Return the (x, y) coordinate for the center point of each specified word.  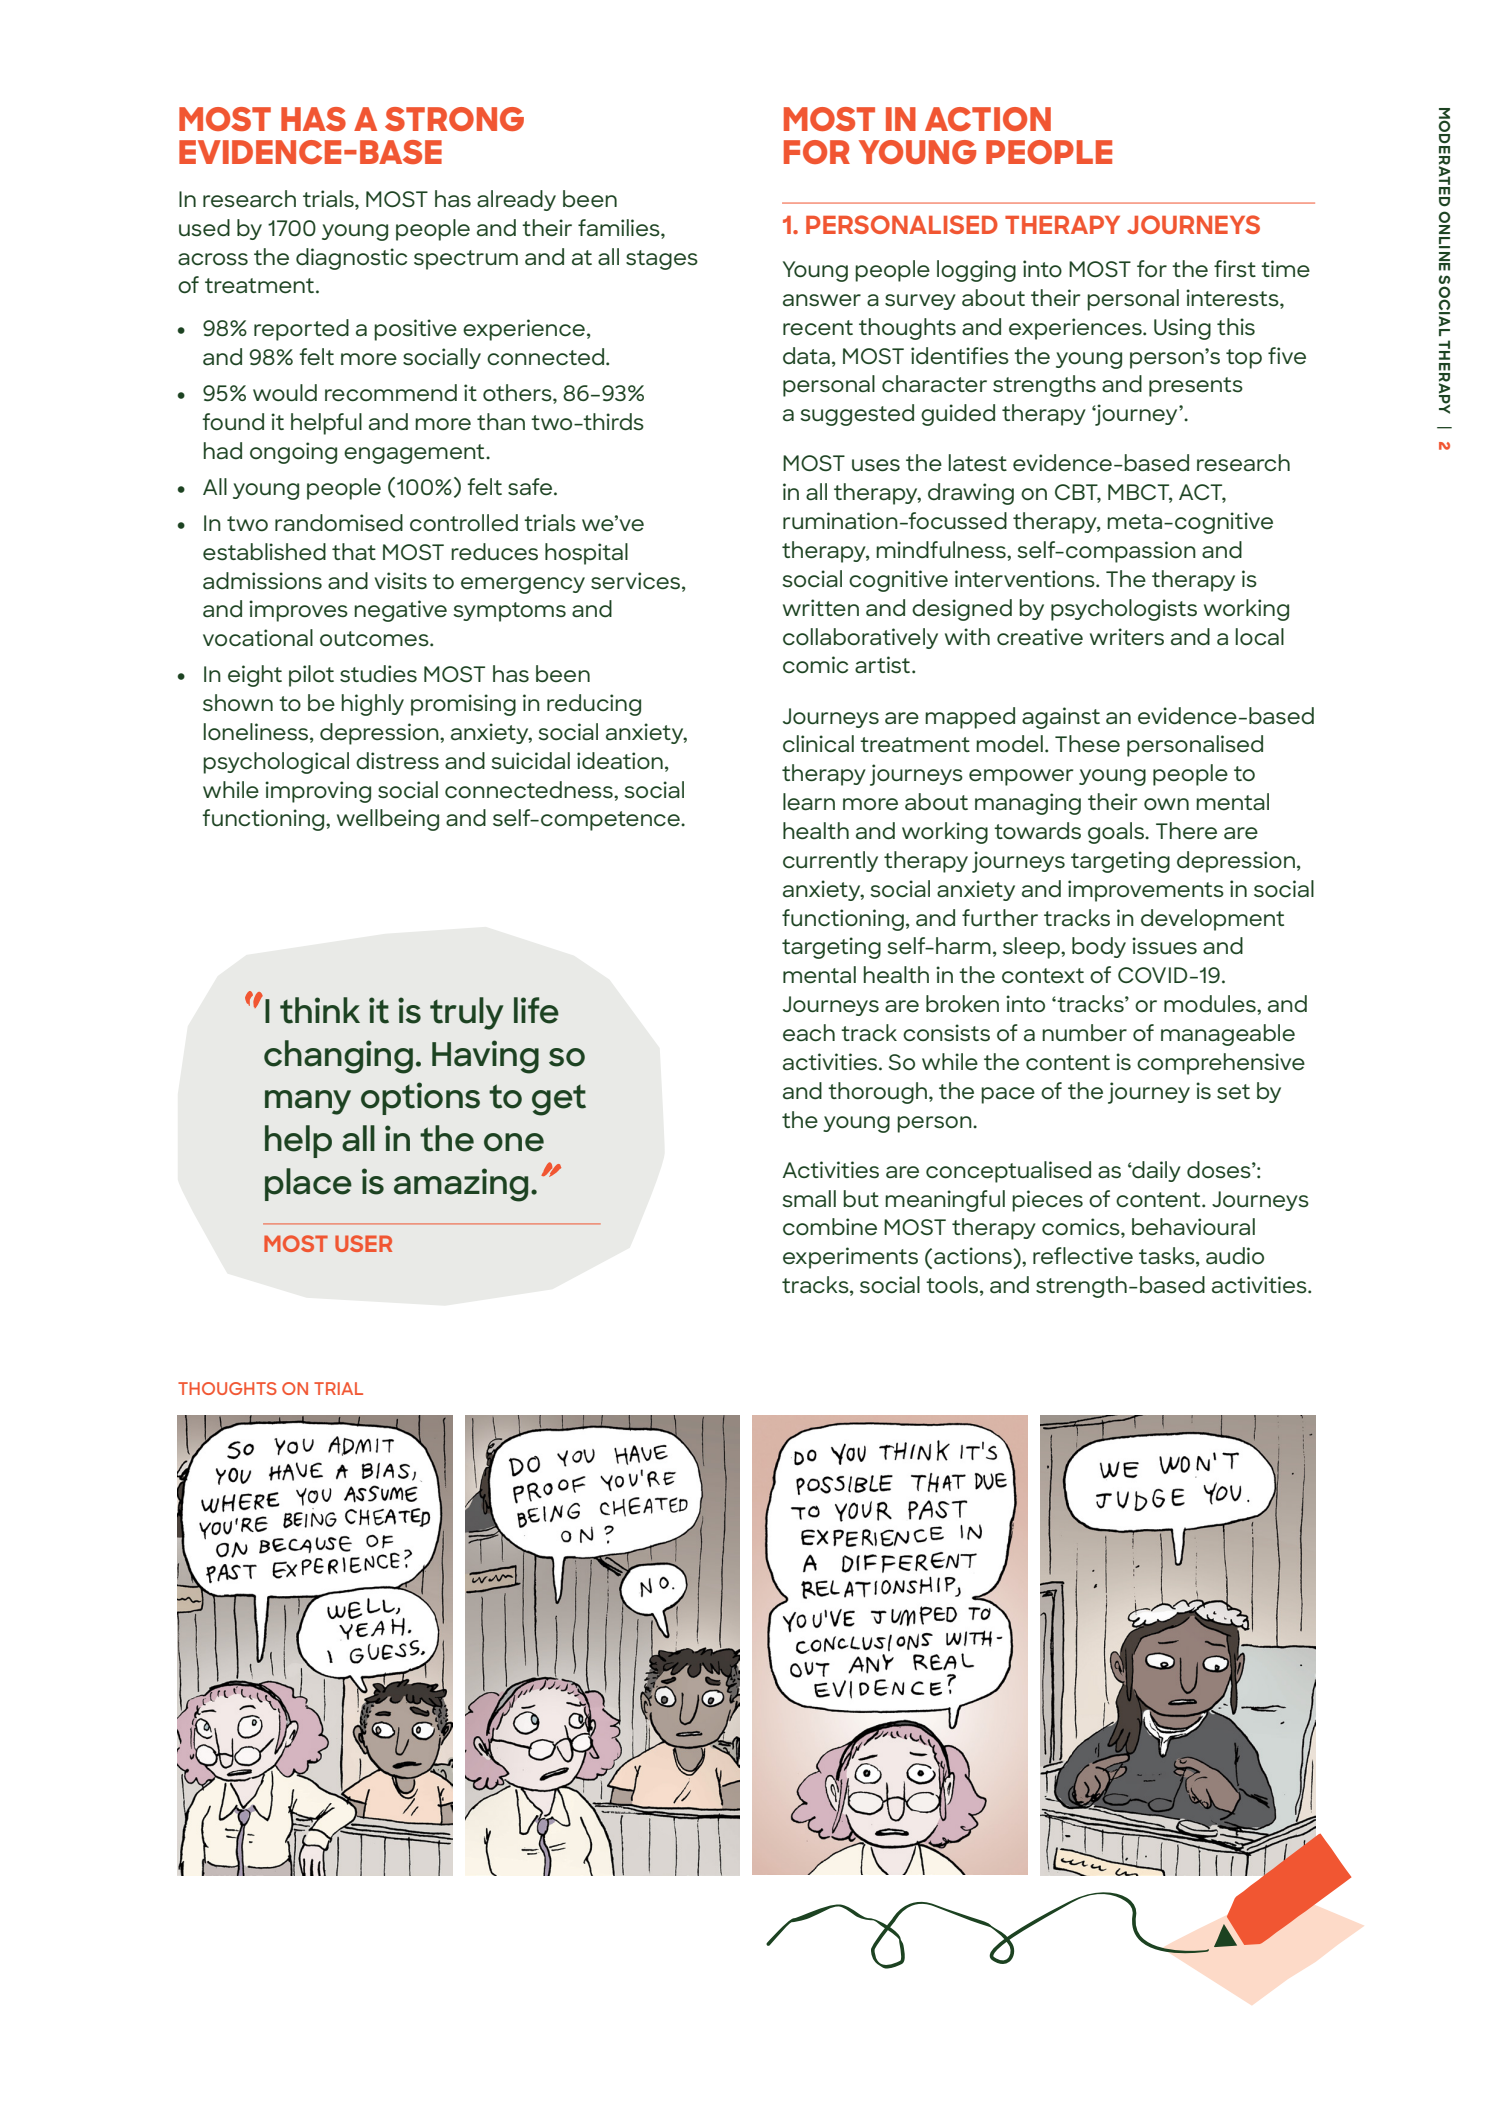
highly (373, 705)
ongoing (293, 453)
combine (830, 1227)
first (1235, 269)
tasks (1168, 1257)
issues (1164, 946)
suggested (857, 415)
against (1061, 718)
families (620, 228)
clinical (818, 744)
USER (363, 1243)
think (320, 1010)
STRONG (454, 119)
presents (1196, 387)
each (809, 1032)
